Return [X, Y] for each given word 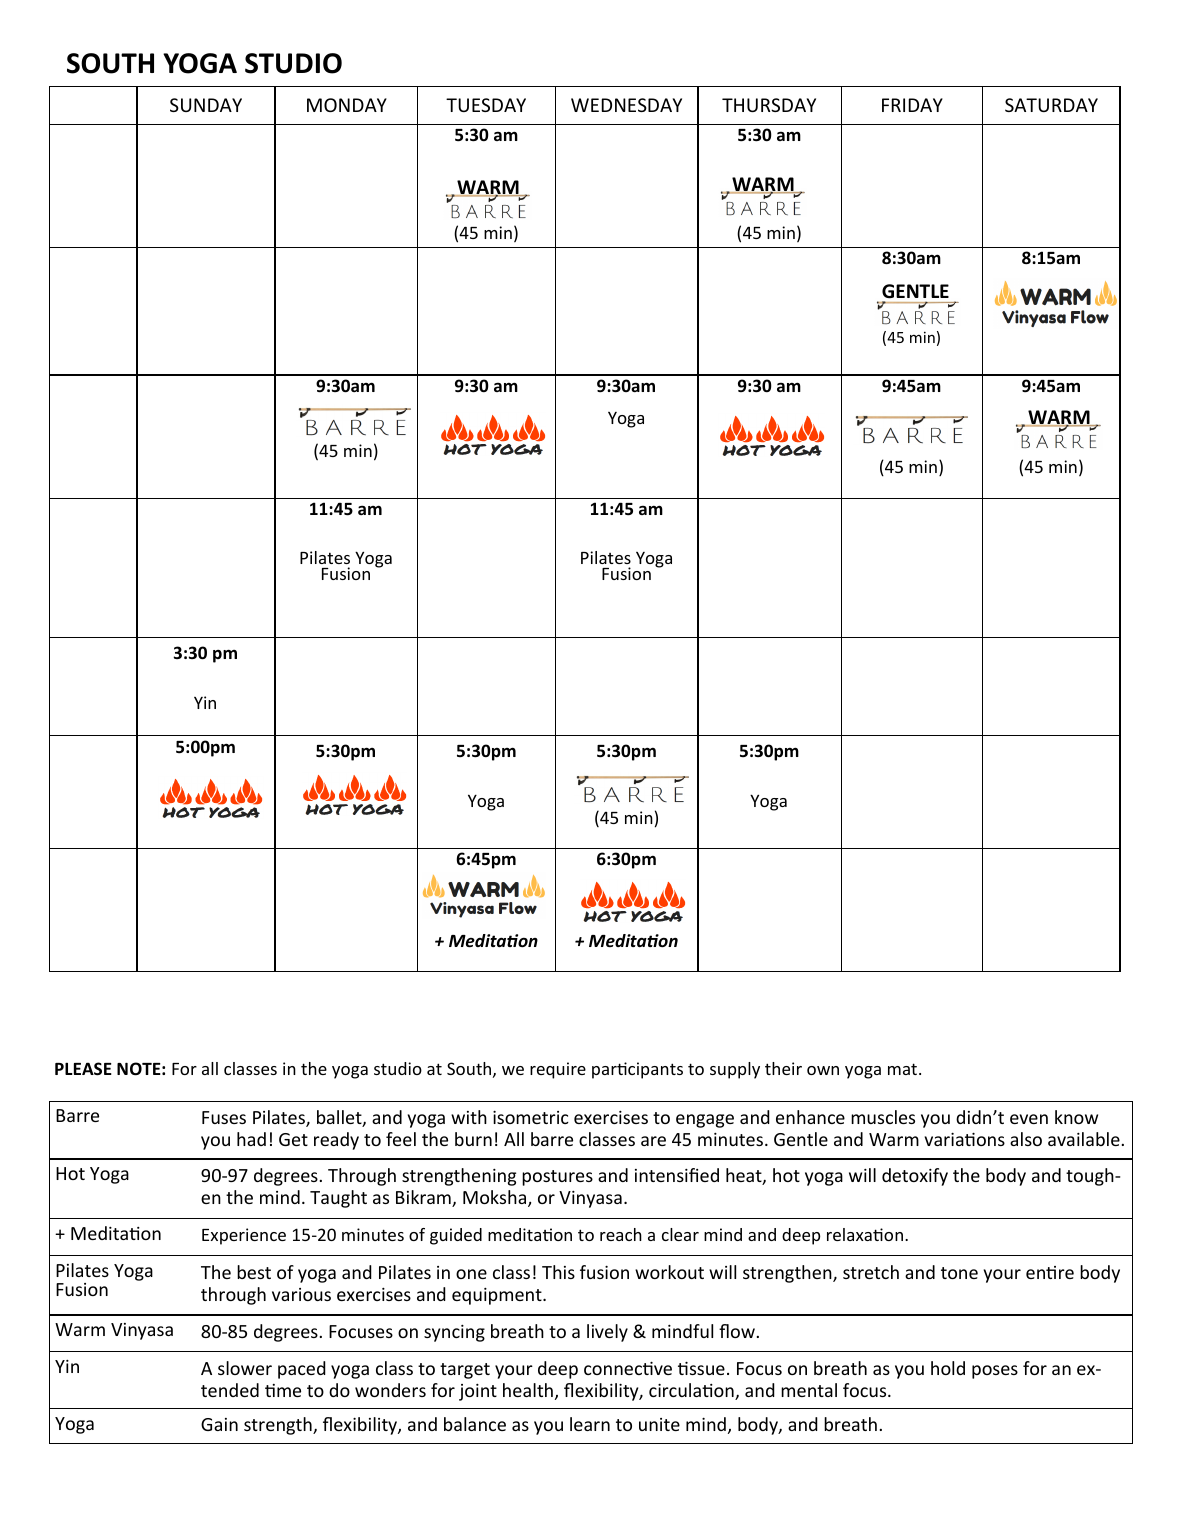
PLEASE [83, 1069]
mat [904, 1069]
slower [245, 1368]
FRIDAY [912, 105]
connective [628, 1368]
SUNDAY [206, 105]
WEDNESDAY [626, 105]
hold [948, 1368]
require [558, 1070]
